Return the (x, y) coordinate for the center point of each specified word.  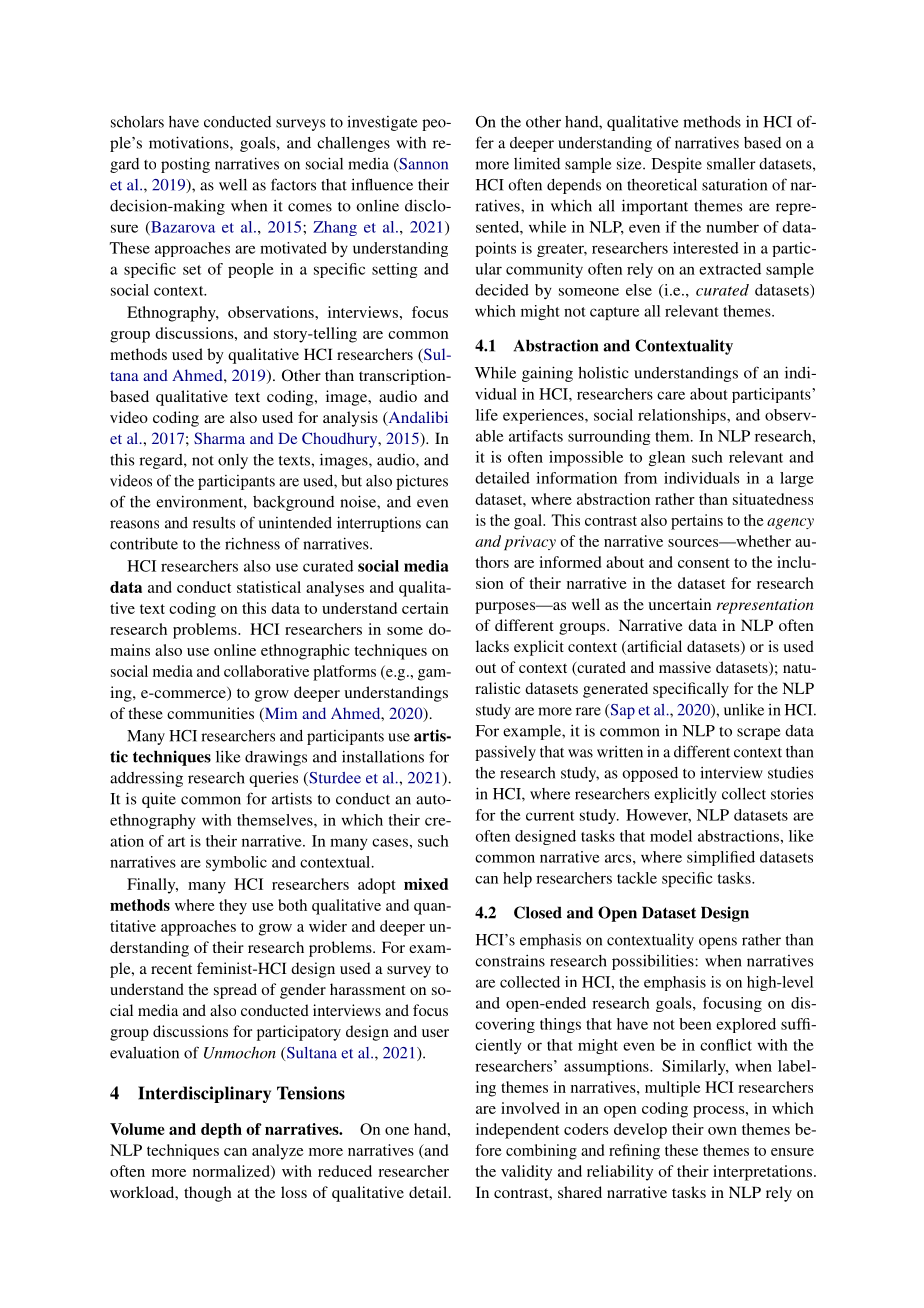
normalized (232, 1172)
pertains (697, 522)
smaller (731, 164)
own (722, 1131)
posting (185, 165)
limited (537, 163)
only (233, 461)
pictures (422, 482)
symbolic (236, 863)
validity (526, 1173)
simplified (721, 858)
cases (390, 842)
